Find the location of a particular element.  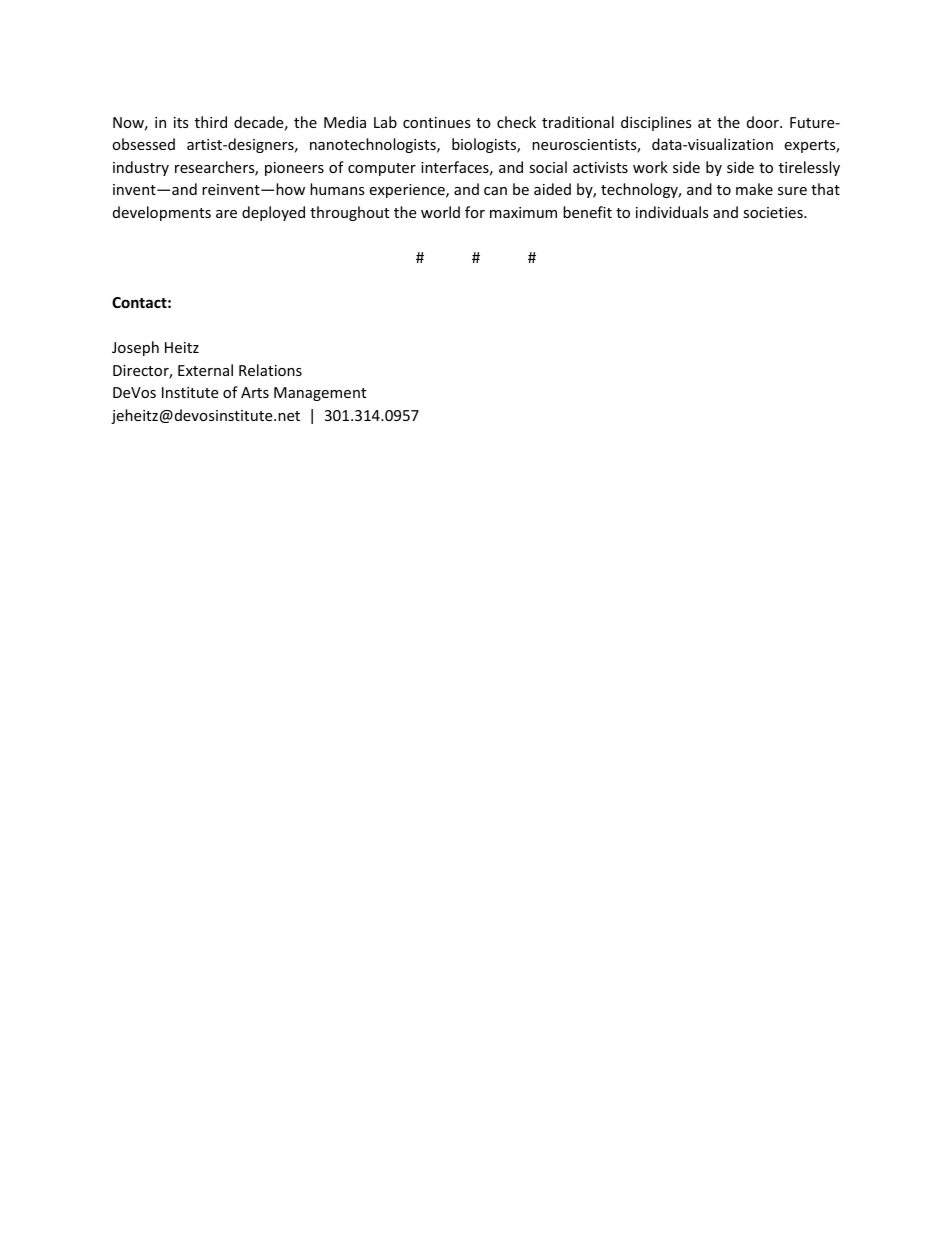

societies is located at coordinates (774, 212).
